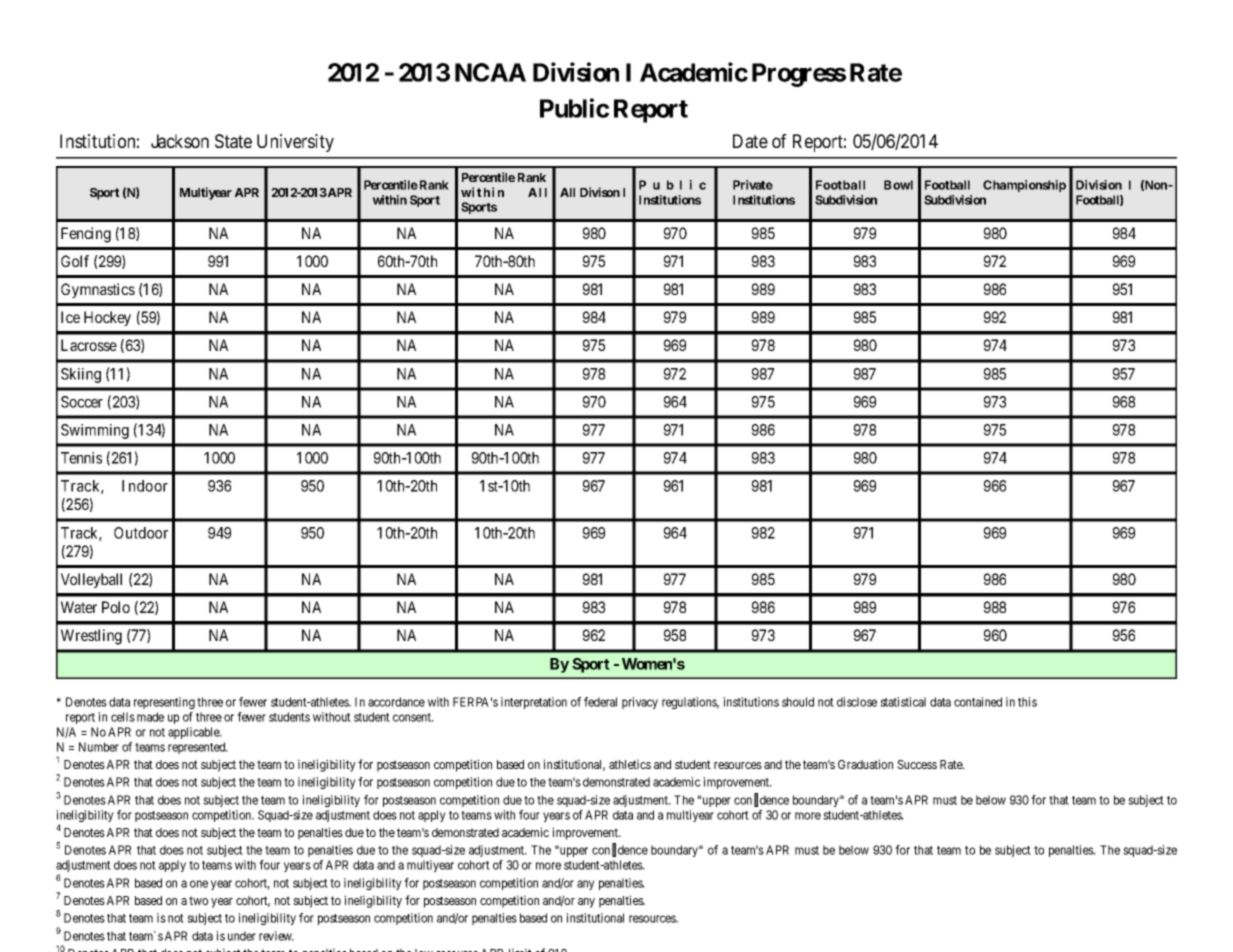 The image size is (1233, 952). Describe the element at coordinates (198, 900) in the document. I see `two` at that location.
